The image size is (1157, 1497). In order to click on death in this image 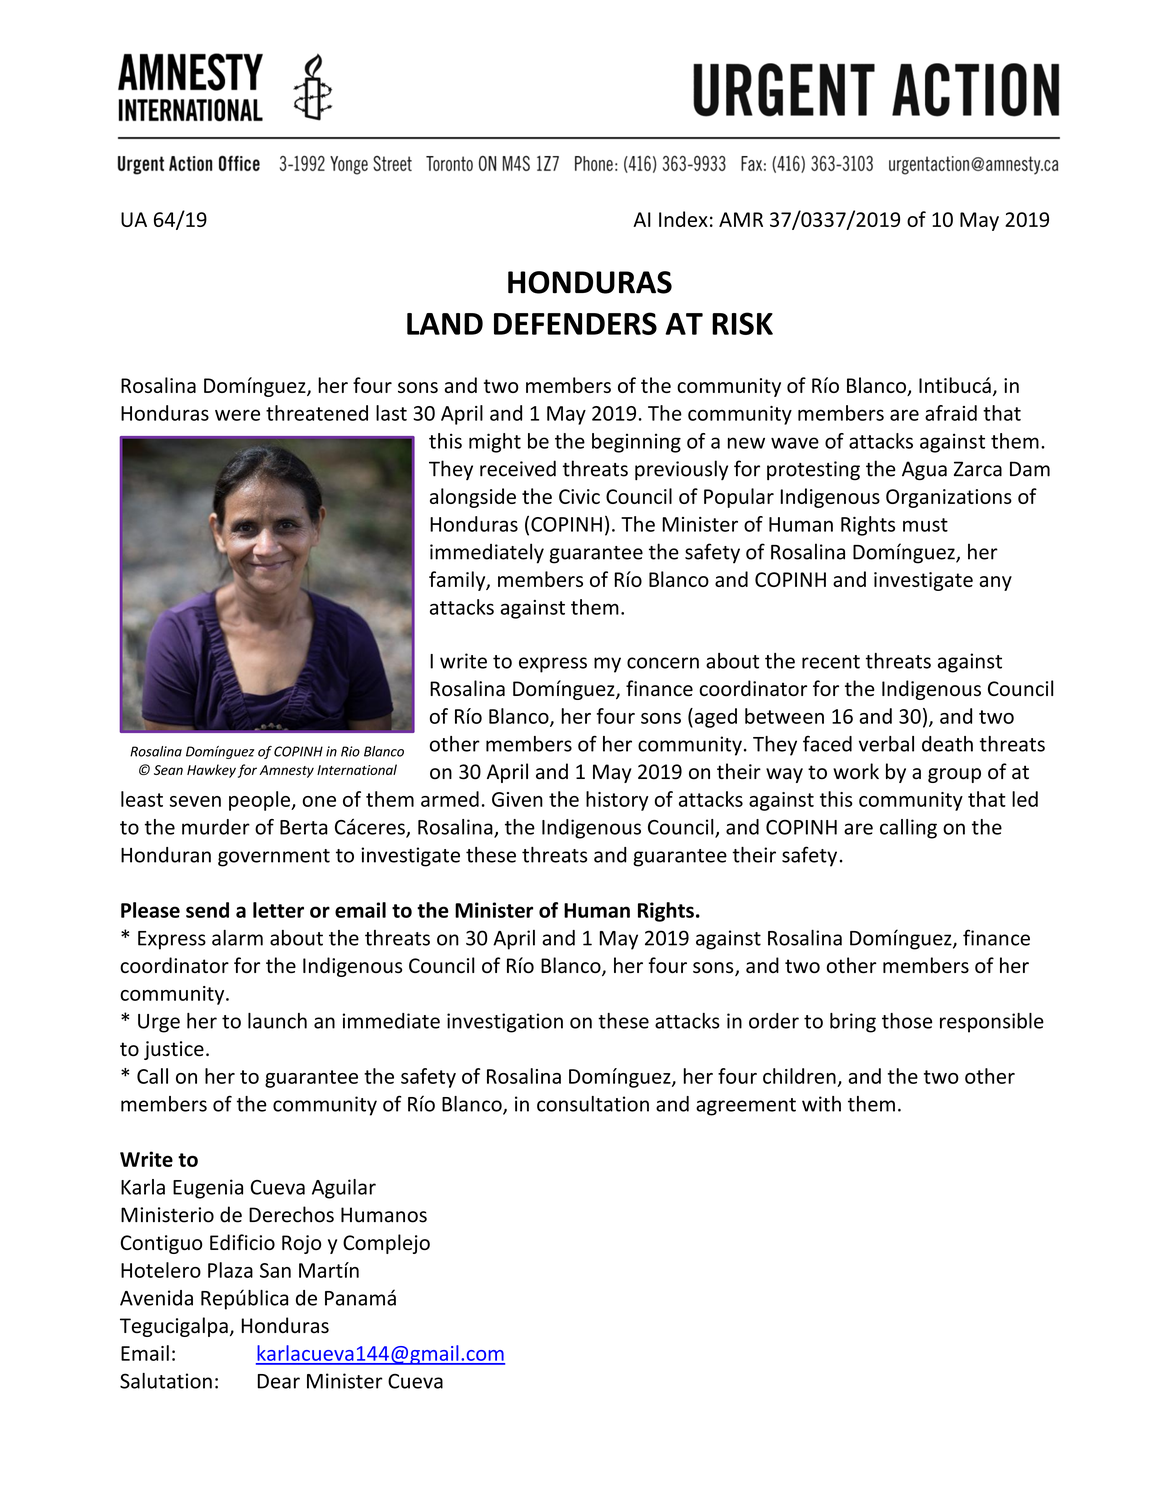, I will do `click(947, 744)`.
